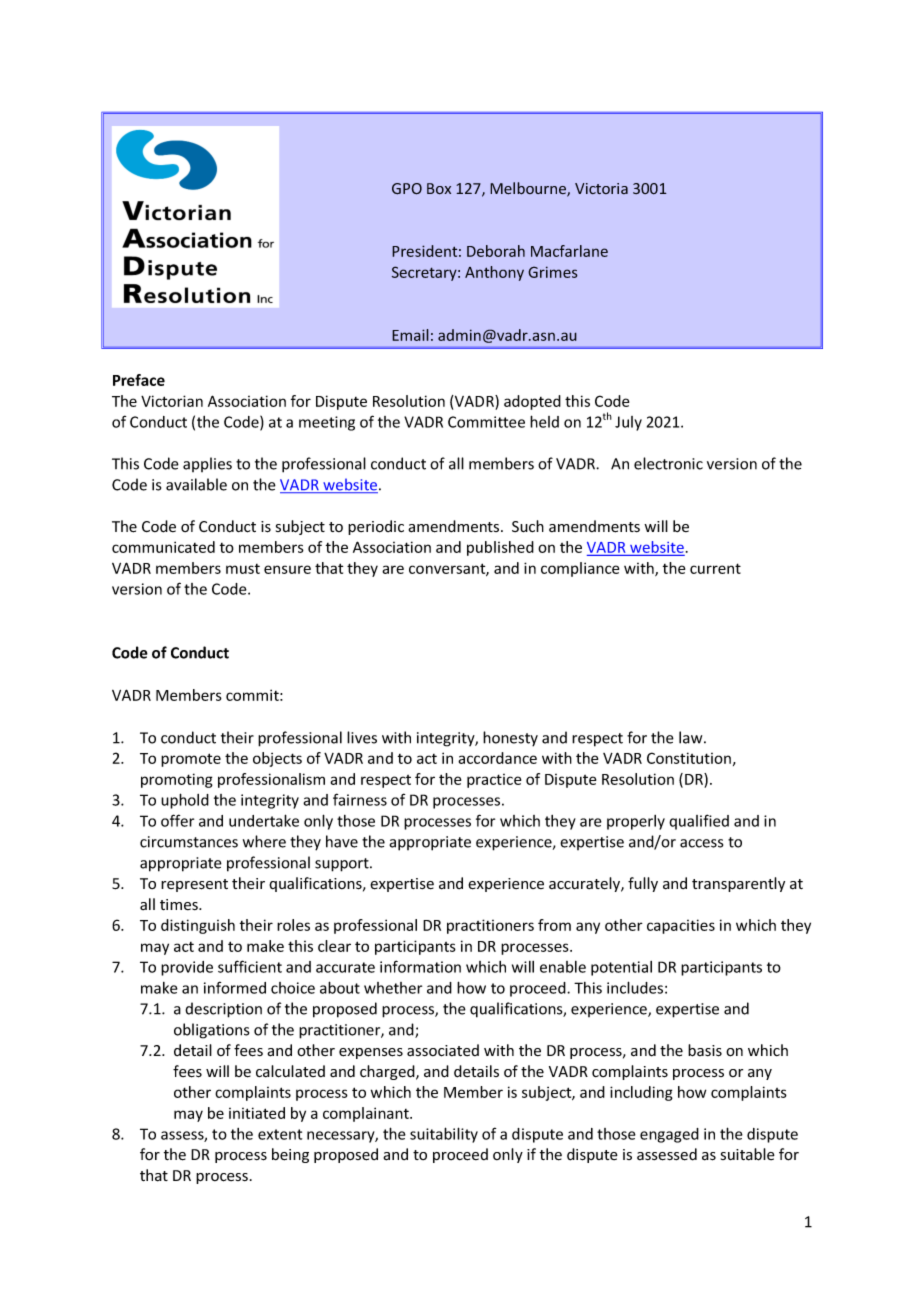  What do you see at coordinates (497, 758) in the screenshot?
I see `accordance` at bounding box center [497, 758].
